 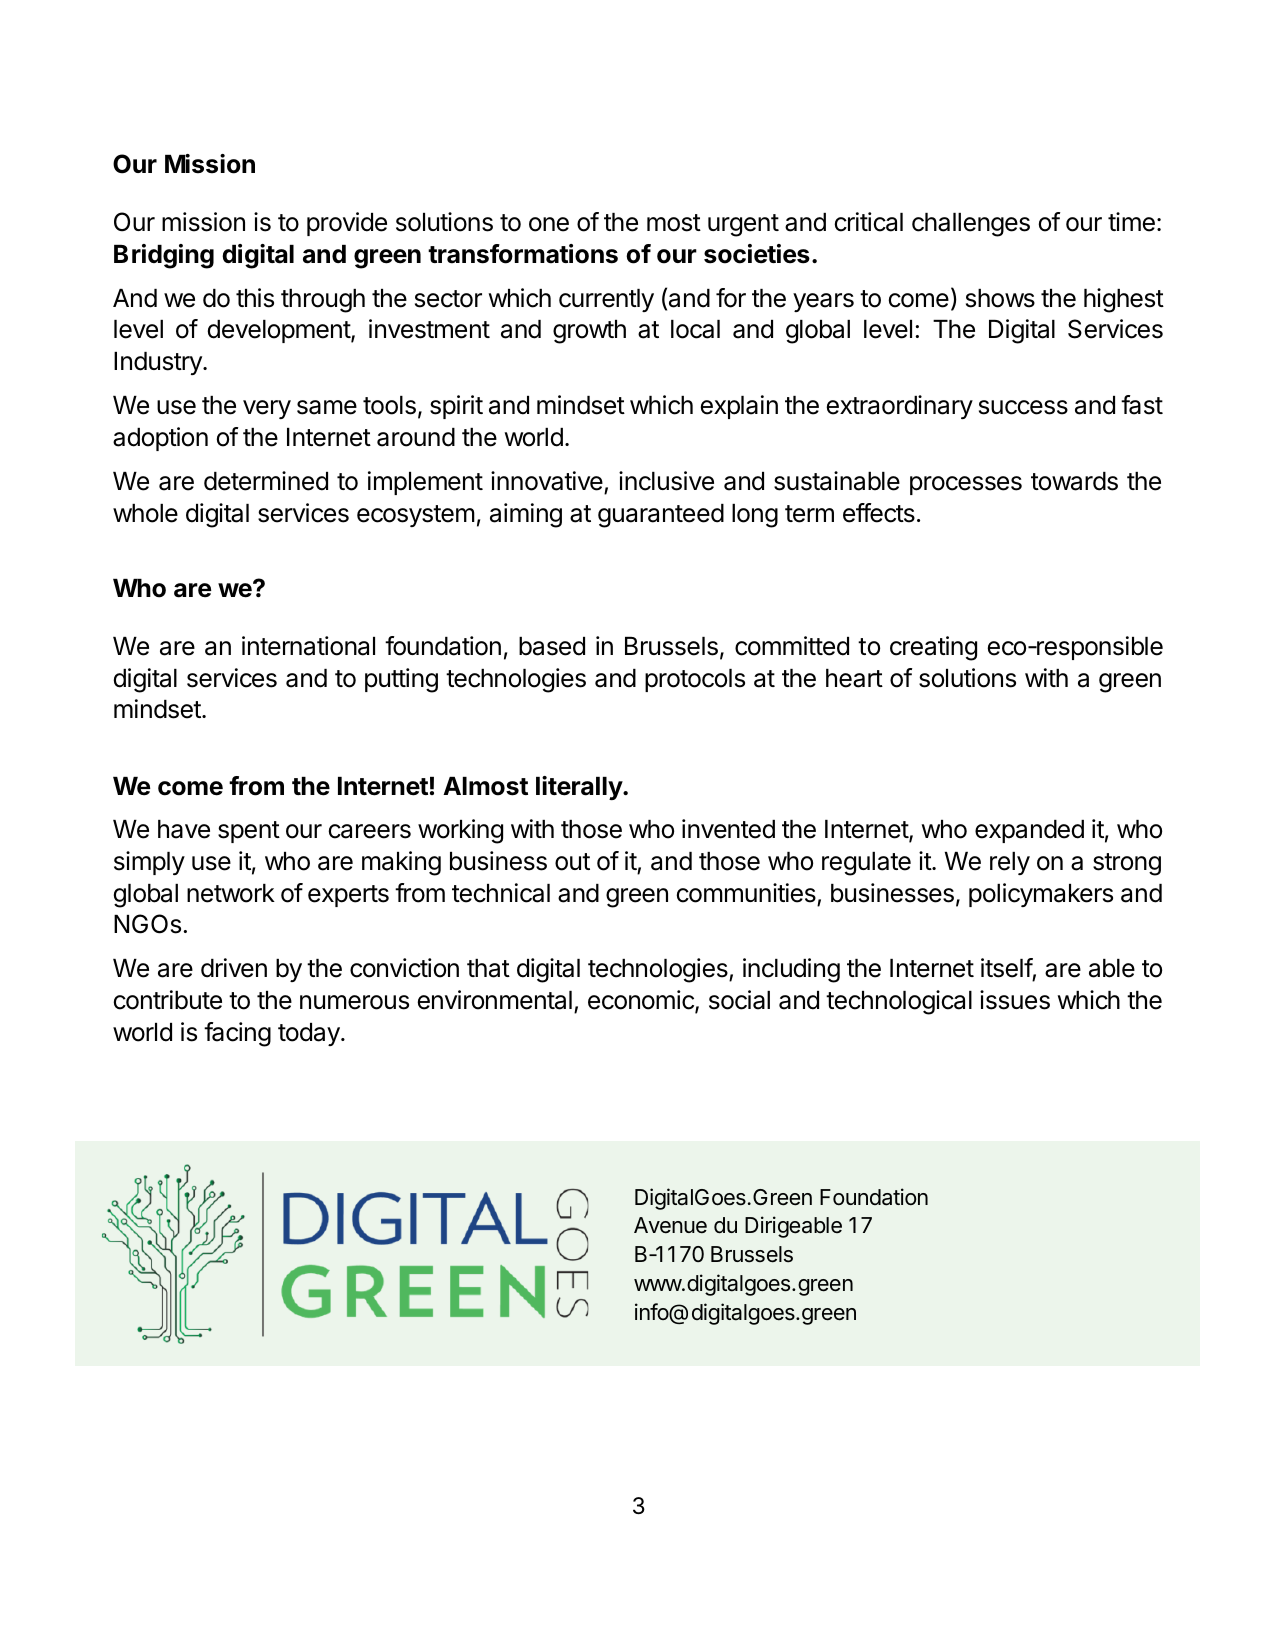 I want to click on currently, so click(x=606, y=300).
